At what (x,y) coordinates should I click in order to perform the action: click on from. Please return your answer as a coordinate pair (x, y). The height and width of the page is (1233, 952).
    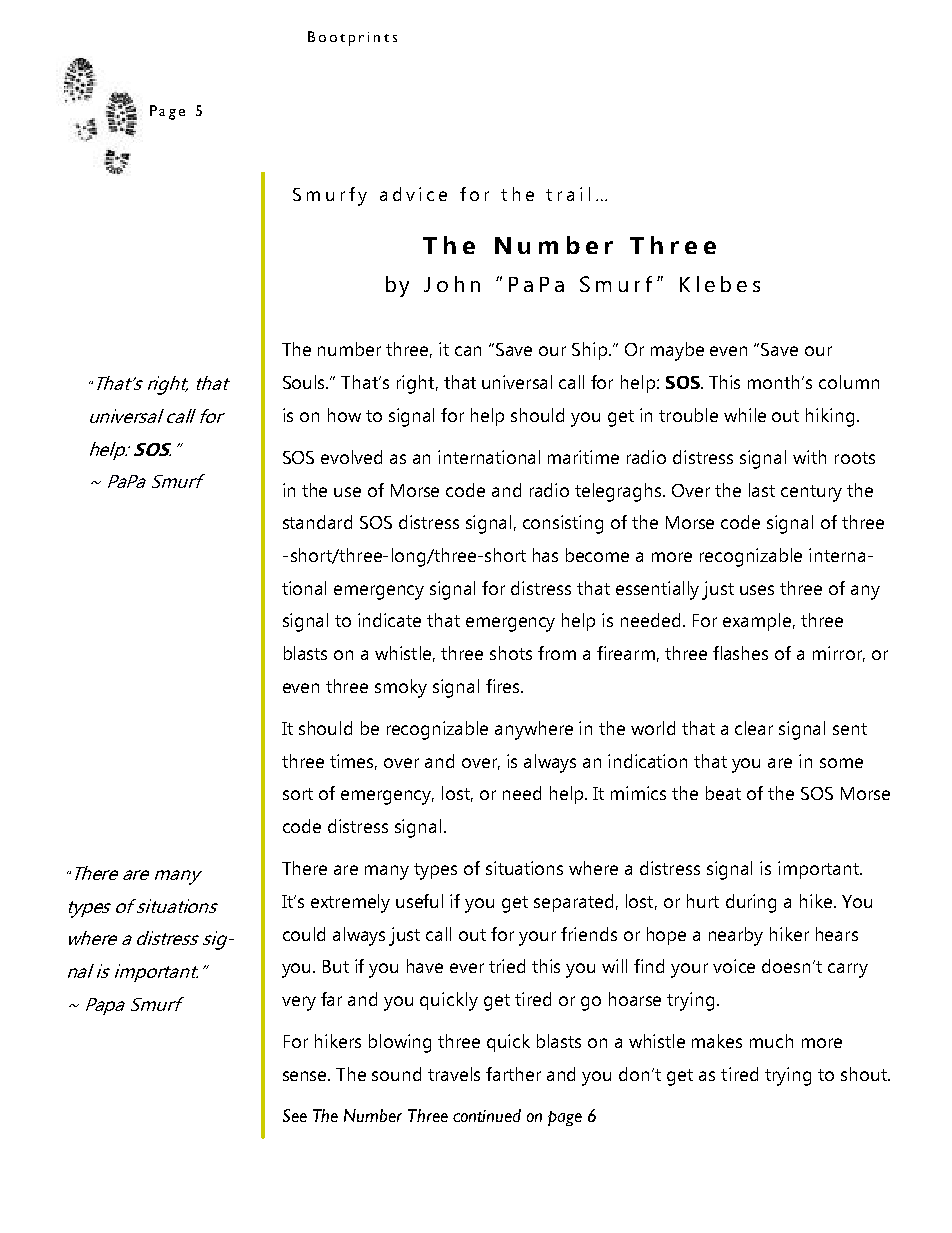
    Looking at the image, I should click on (557, 653).
